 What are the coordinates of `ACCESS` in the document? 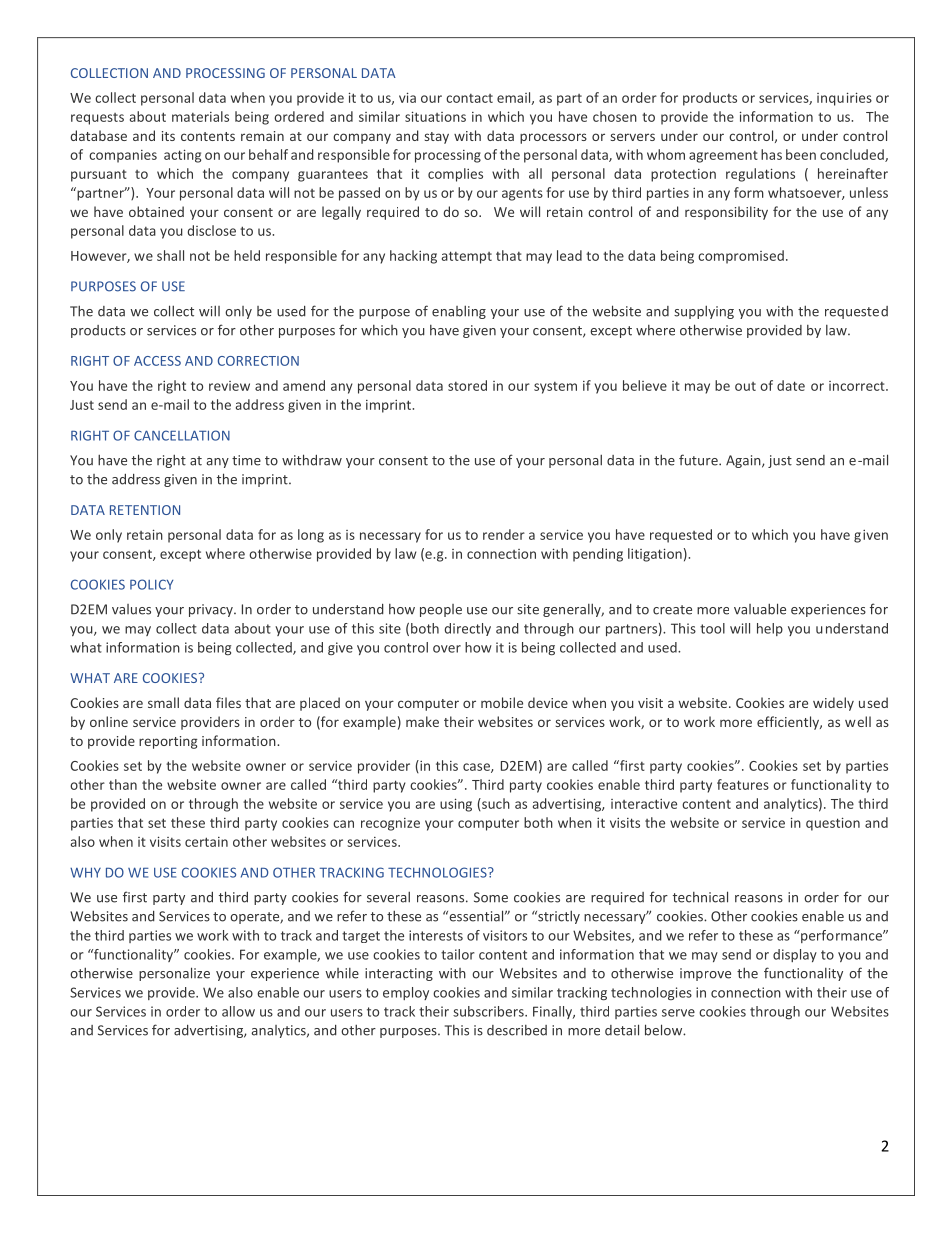 It's located at (157, 361).
